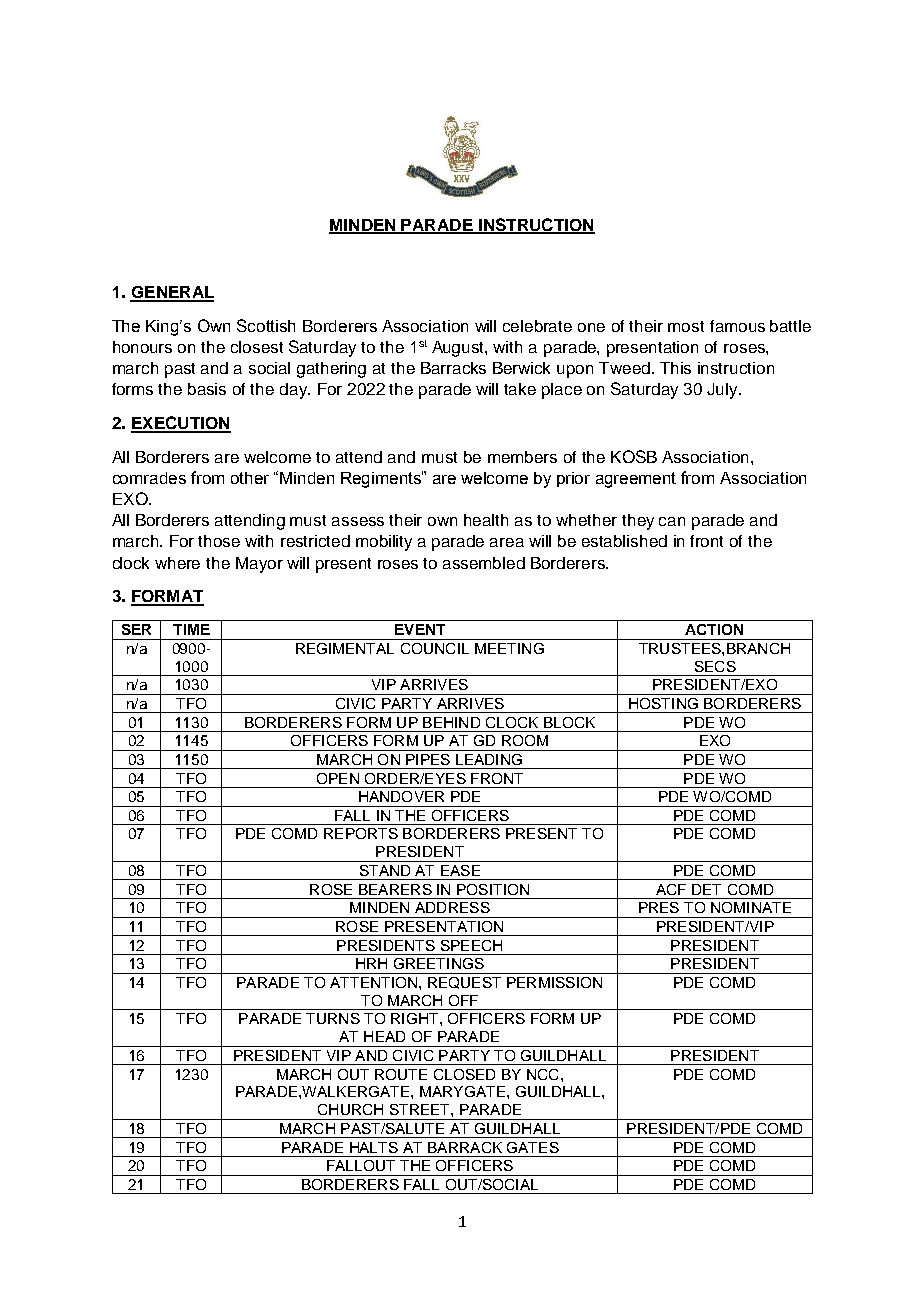 This page has height=1308, width=924. What do you see at coordinates (715, 666) in the page?
I see `SECS` at bounding box center [715, 666].
